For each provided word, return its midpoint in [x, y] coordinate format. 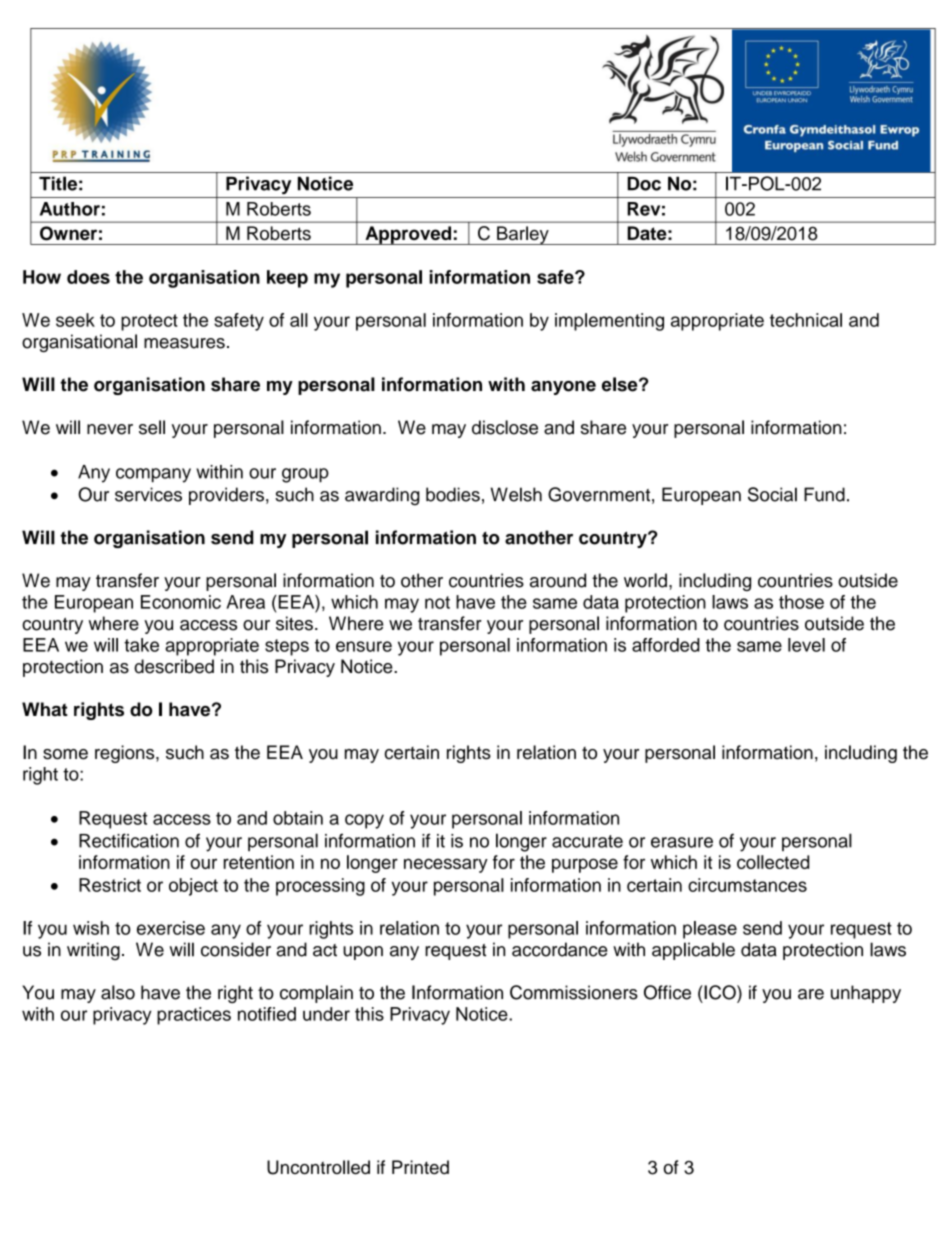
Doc [644, 183]
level [806, 645]
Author [70, 209]
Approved [408, 235]
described [174, 666]
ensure [364, 646]
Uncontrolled [318, 1167]
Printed [420, 1167]
